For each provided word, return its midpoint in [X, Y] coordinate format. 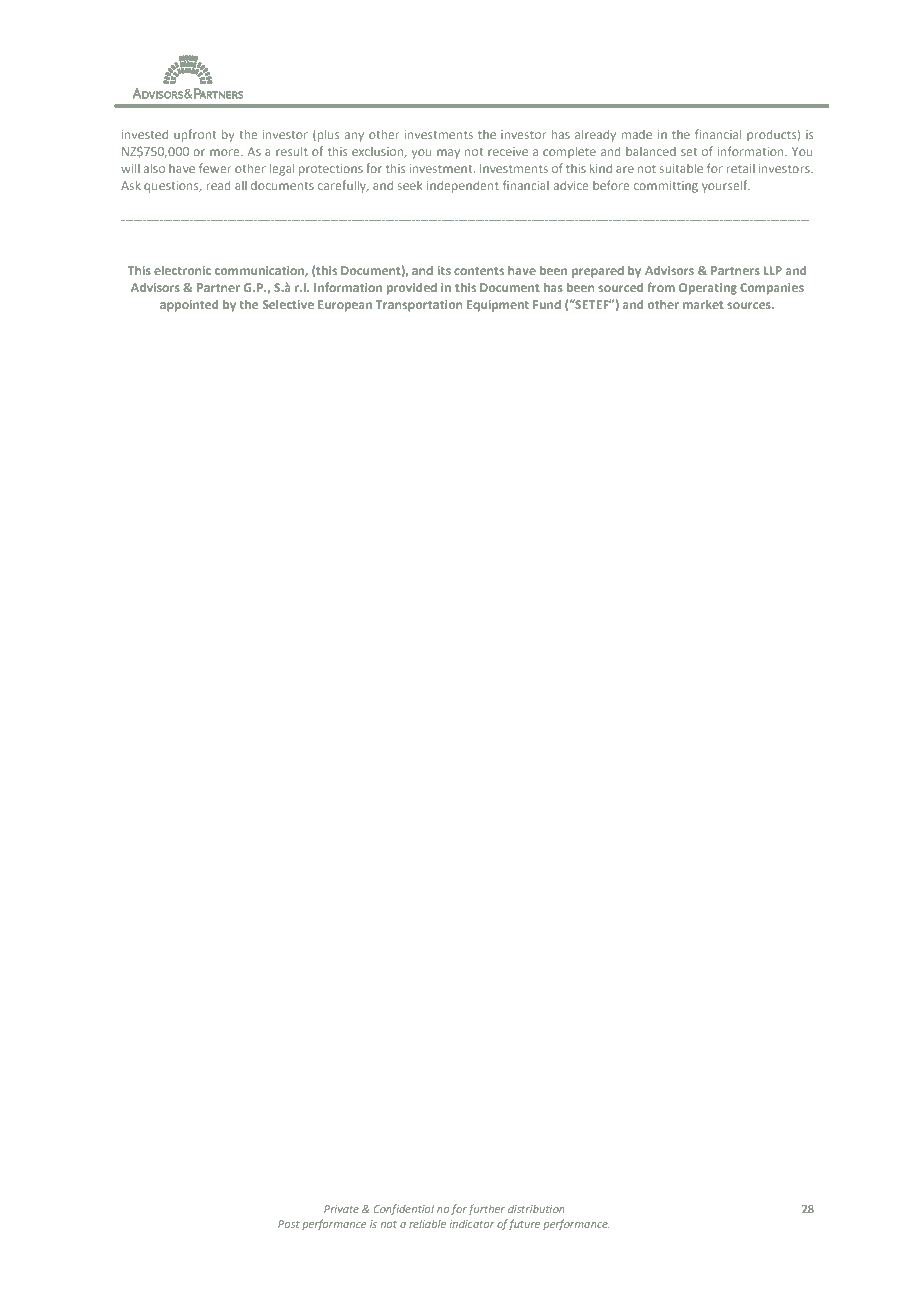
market [703, 304]
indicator [472, 1224]
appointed [189, 305]
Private [341, 1209]
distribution [536, 1209]
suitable [681, 168]
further [486, 1209]
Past [289, 1224]
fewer [215, 168]
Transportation [419, 306]
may [448, 154]
